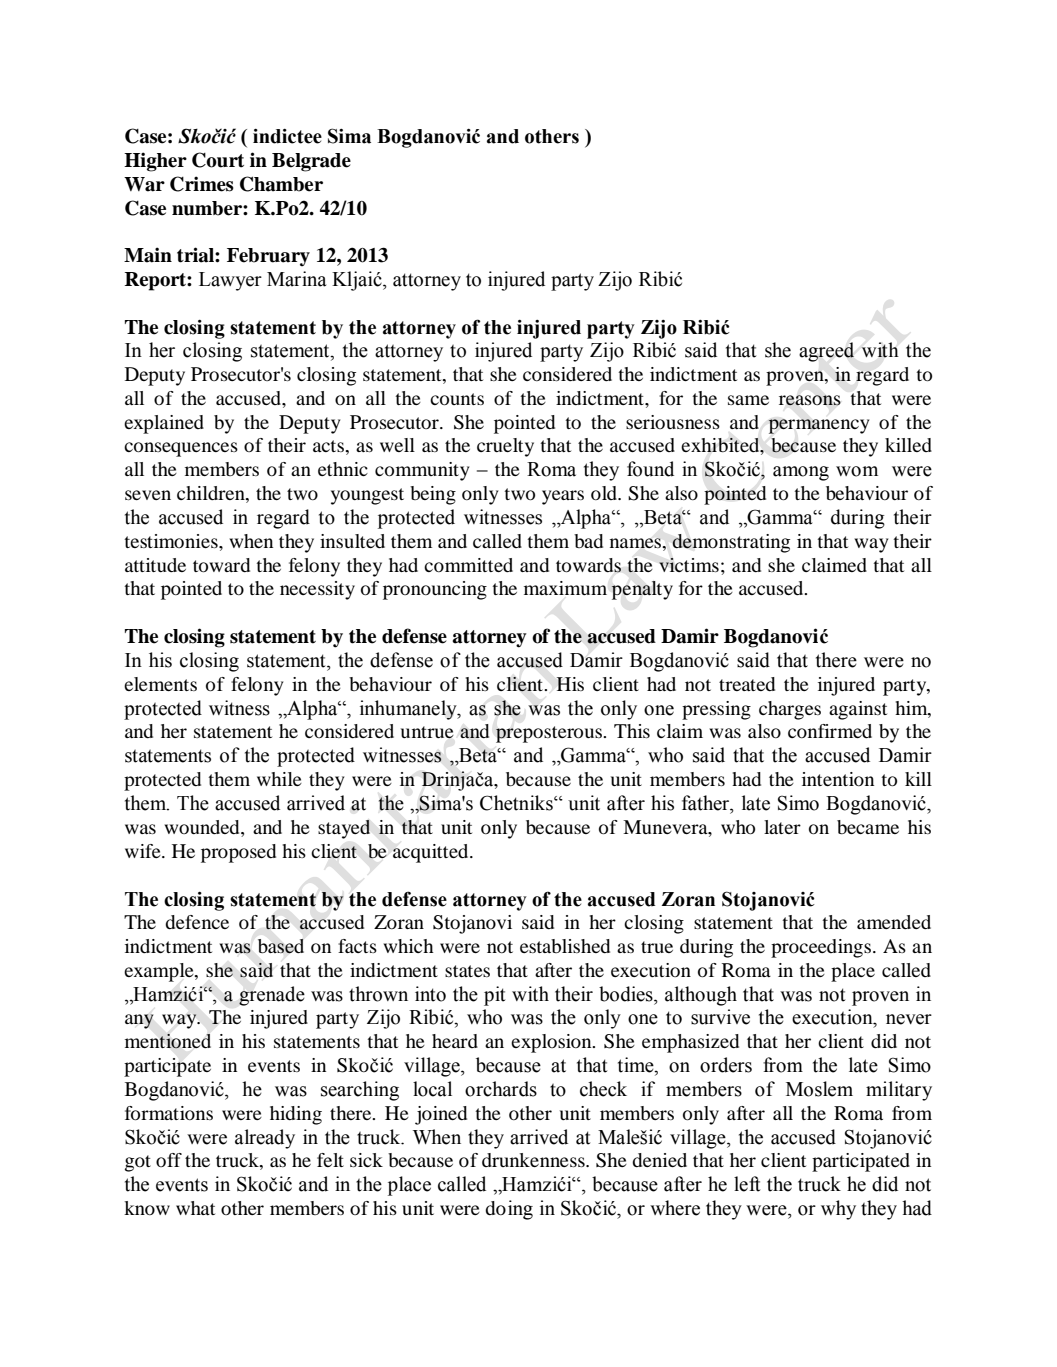 The image size is (1057, 1367). I want to click on what, so click(195, 1208).
